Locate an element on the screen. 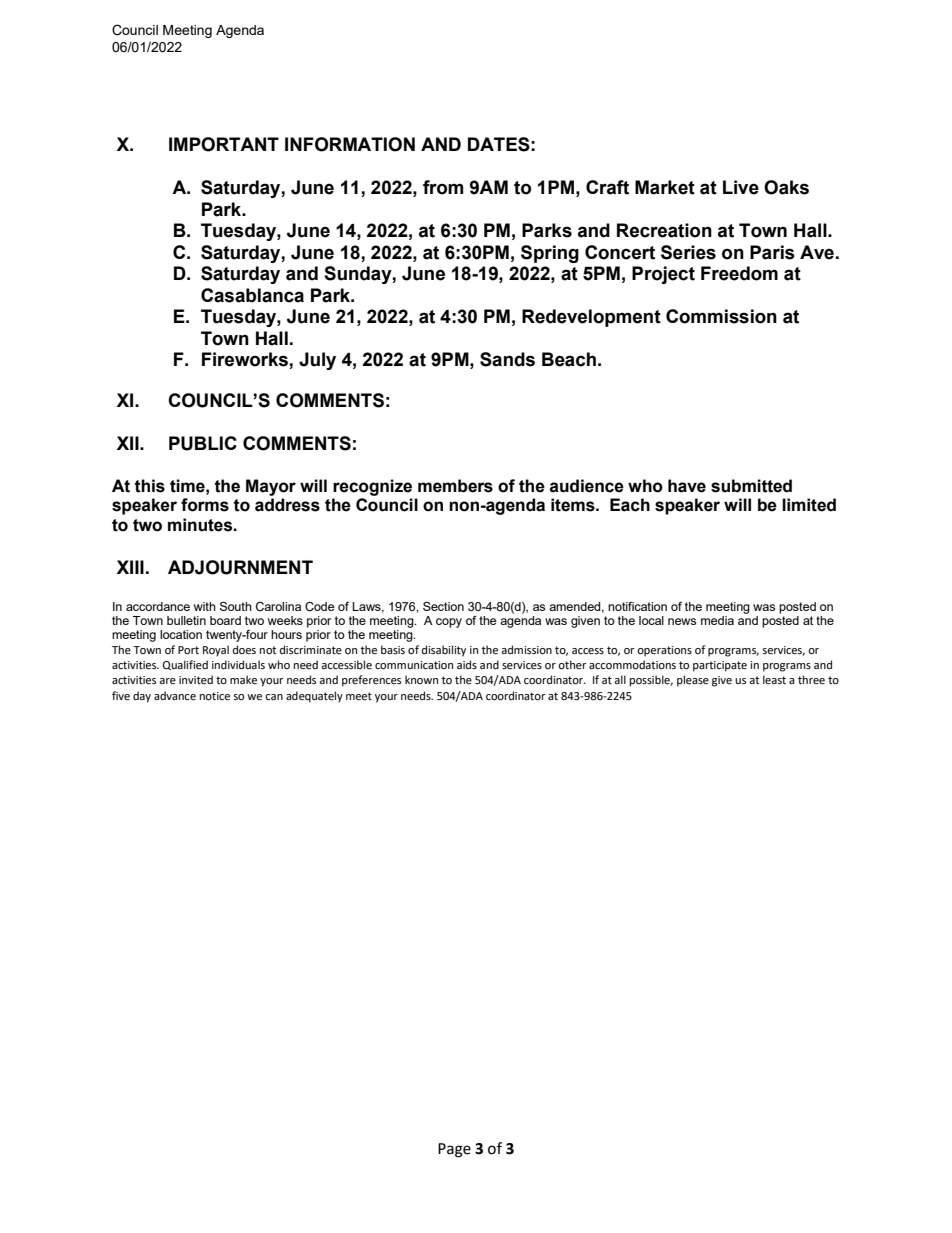 The image size is (952, 1233). least is located at coordinates (774, 680).
